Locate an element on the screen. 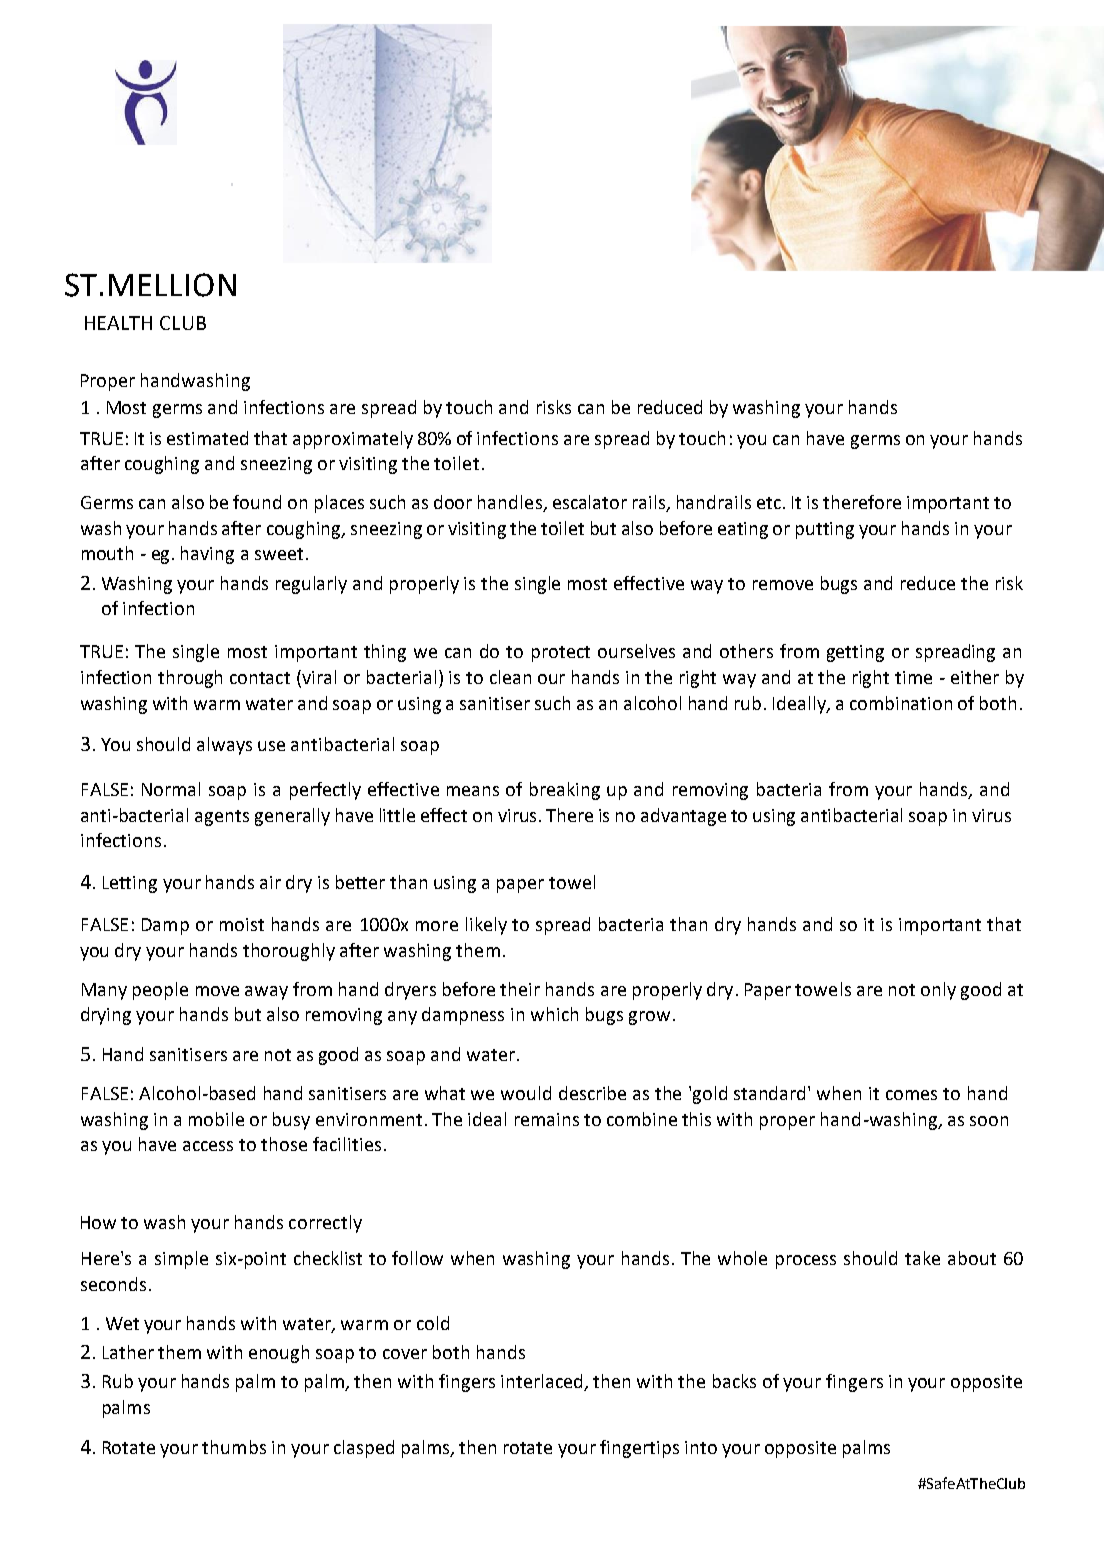 The width and height of the screenshot is (1104, 1561). interlaced is located at coordinates (543, 1382).
